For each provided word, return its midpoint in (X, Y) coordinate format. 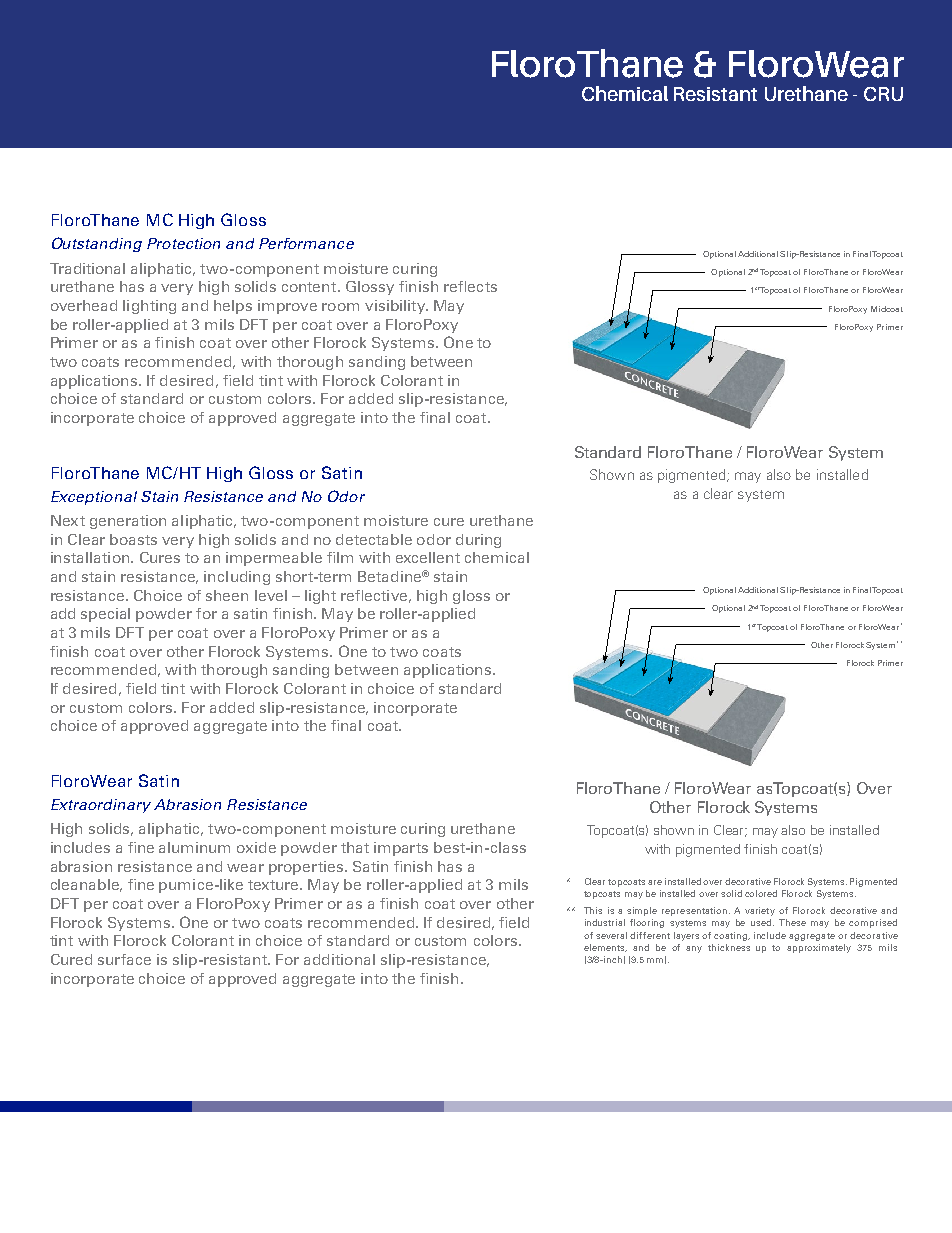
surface (124, 959)
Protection (183, 243)
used (762, 922)
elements (605, 948)
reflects (470, 286)
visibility (396, 307)
